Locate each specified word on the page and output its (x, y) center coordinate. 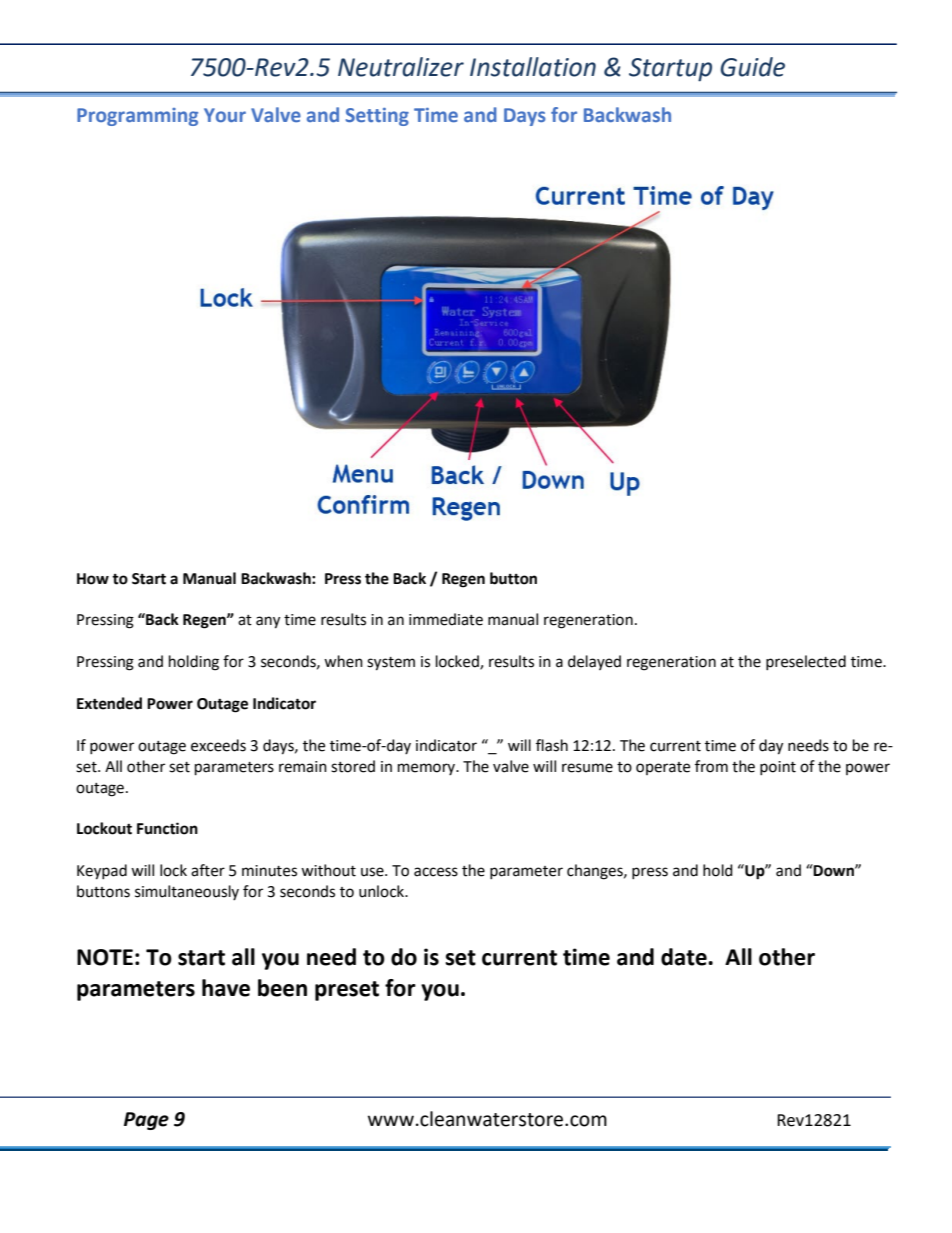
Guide (752, 67)
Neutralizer (401, 67)
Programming (137, 117)
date (685, 957)
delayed (594, 662)
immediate (446, 619)
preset (347, 991)
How (93, 579)
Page (146, 1121)
